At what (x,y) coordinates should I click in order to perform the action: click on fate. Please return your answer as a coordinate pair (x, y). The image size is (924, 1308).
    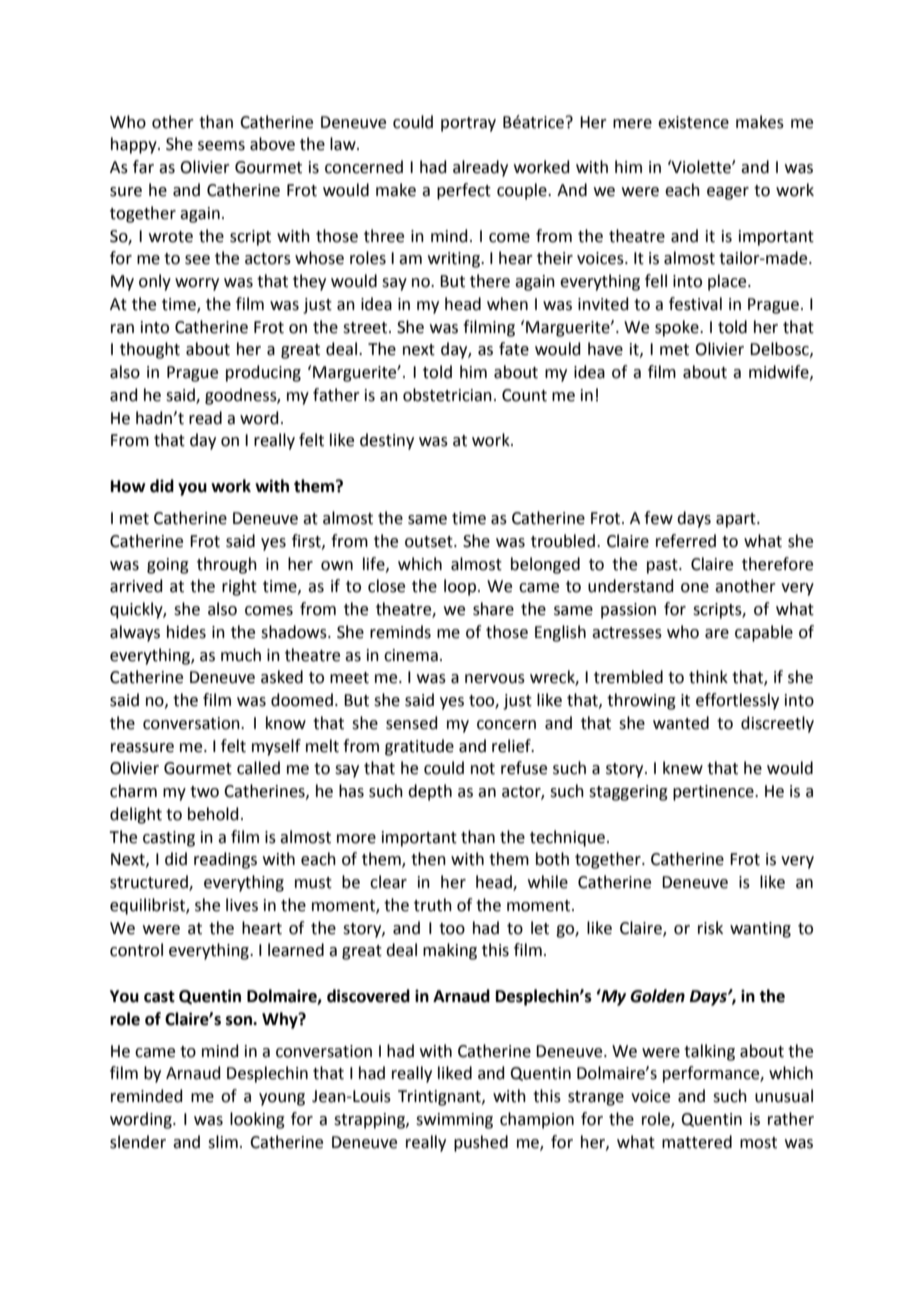
    Looking at the image, I should click on (514, 349).
